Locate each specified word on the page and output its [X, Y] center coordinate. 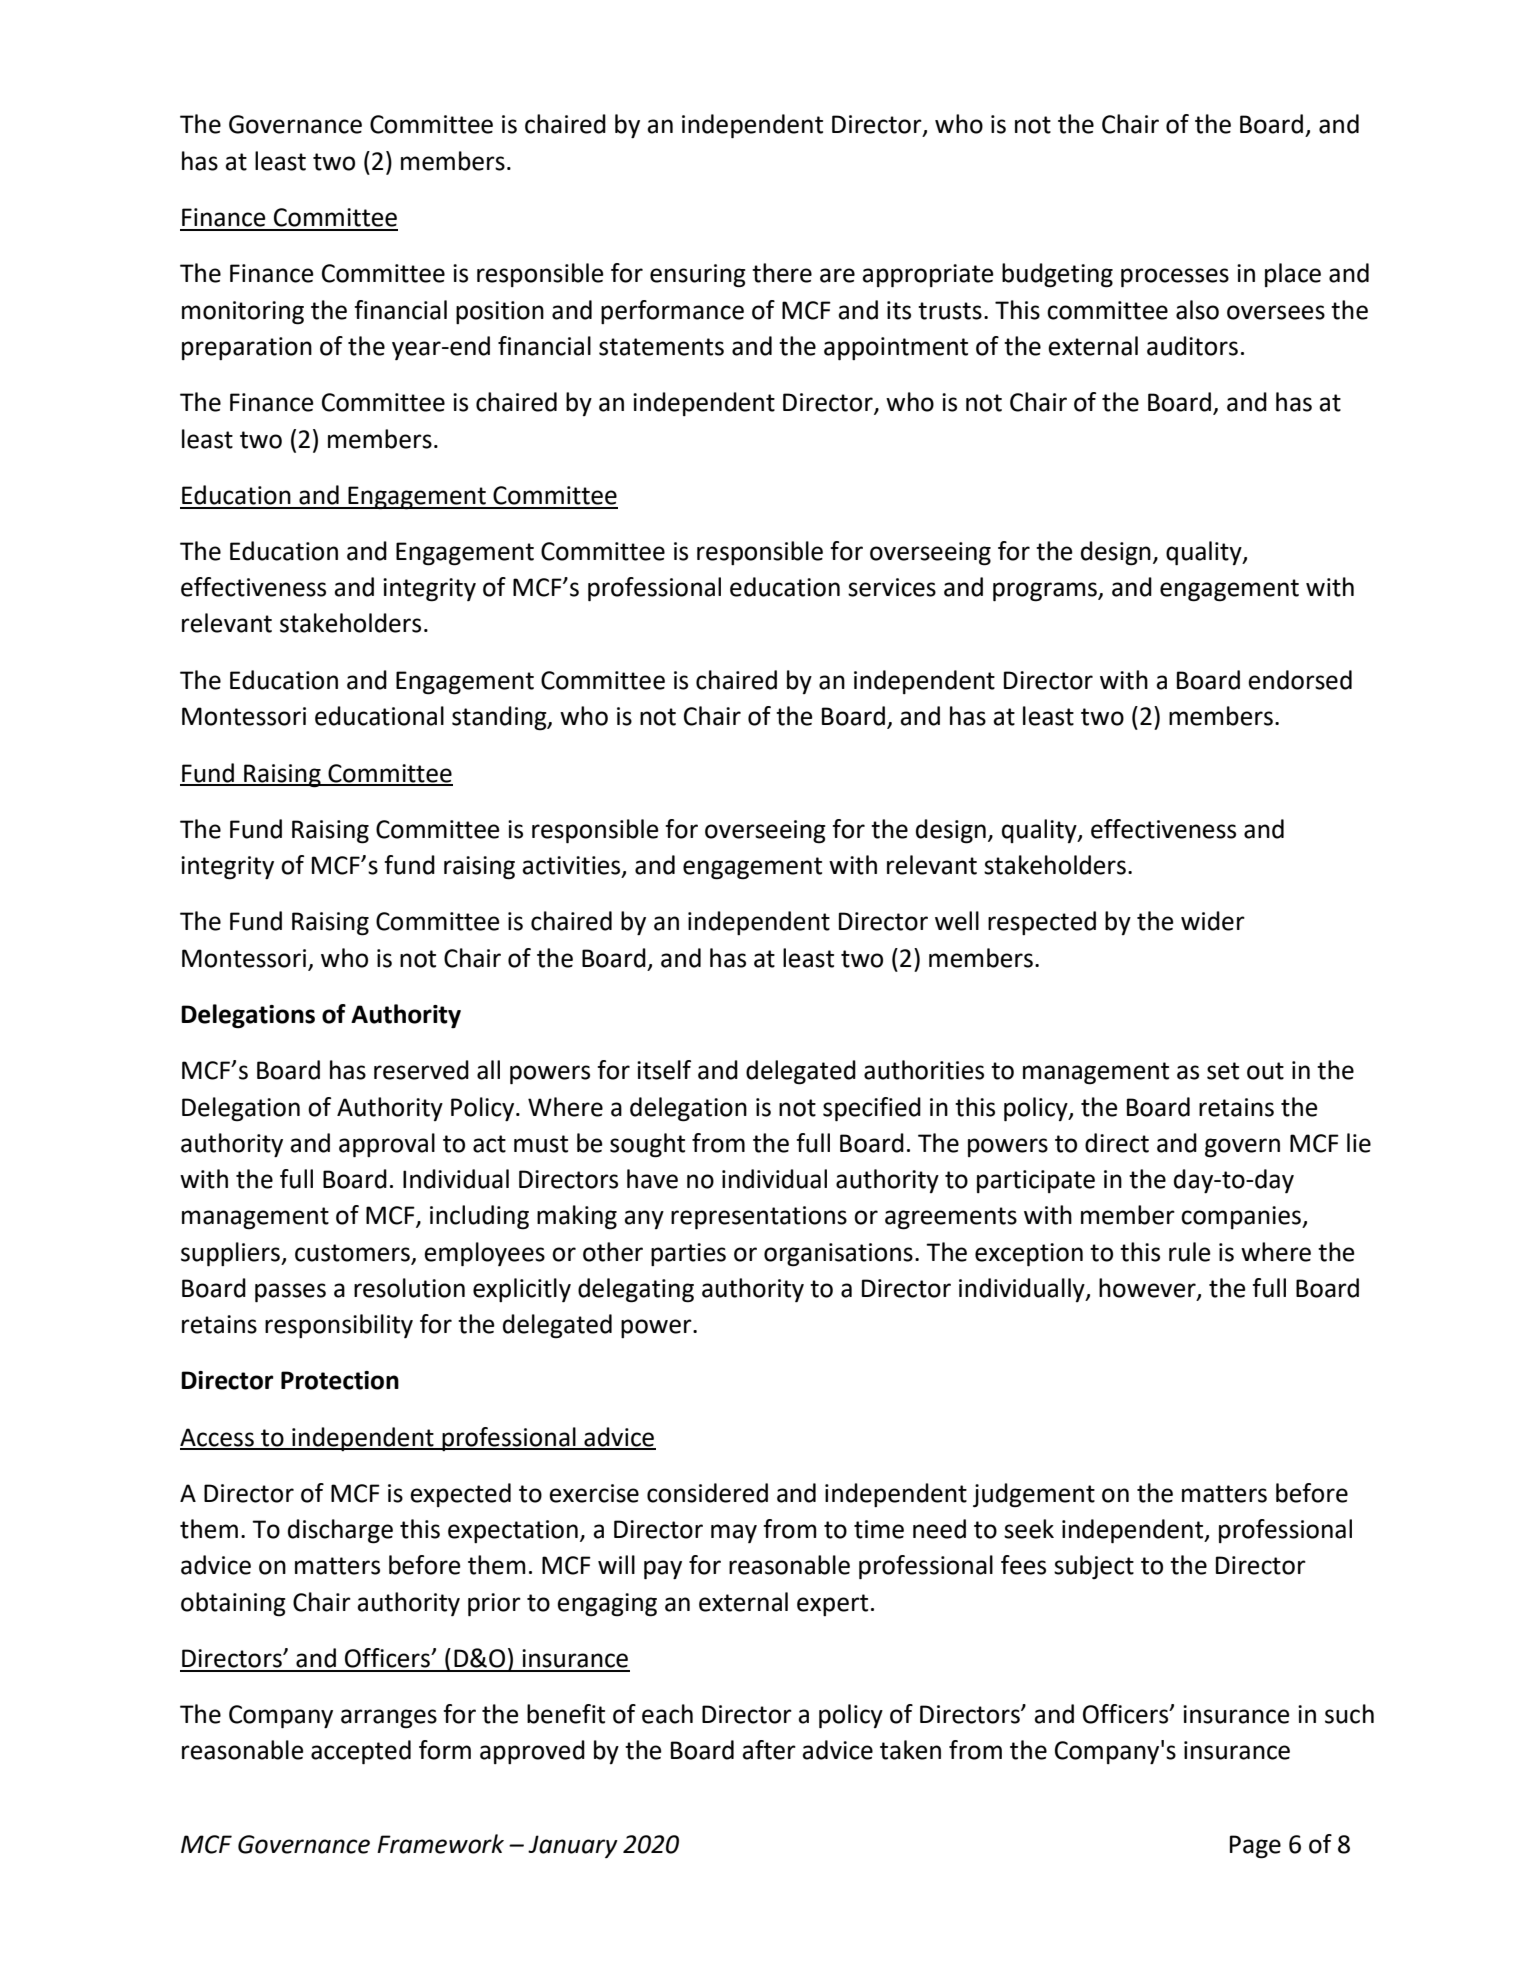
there [782, 273]
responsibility [339, 1326]
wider [1213, 921]
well [957, 921]
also [1197, 310]
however [1148, 1288]
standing [500, 718]
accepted [361, 1752]
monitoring [243, 313]
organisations [838, 1255]
